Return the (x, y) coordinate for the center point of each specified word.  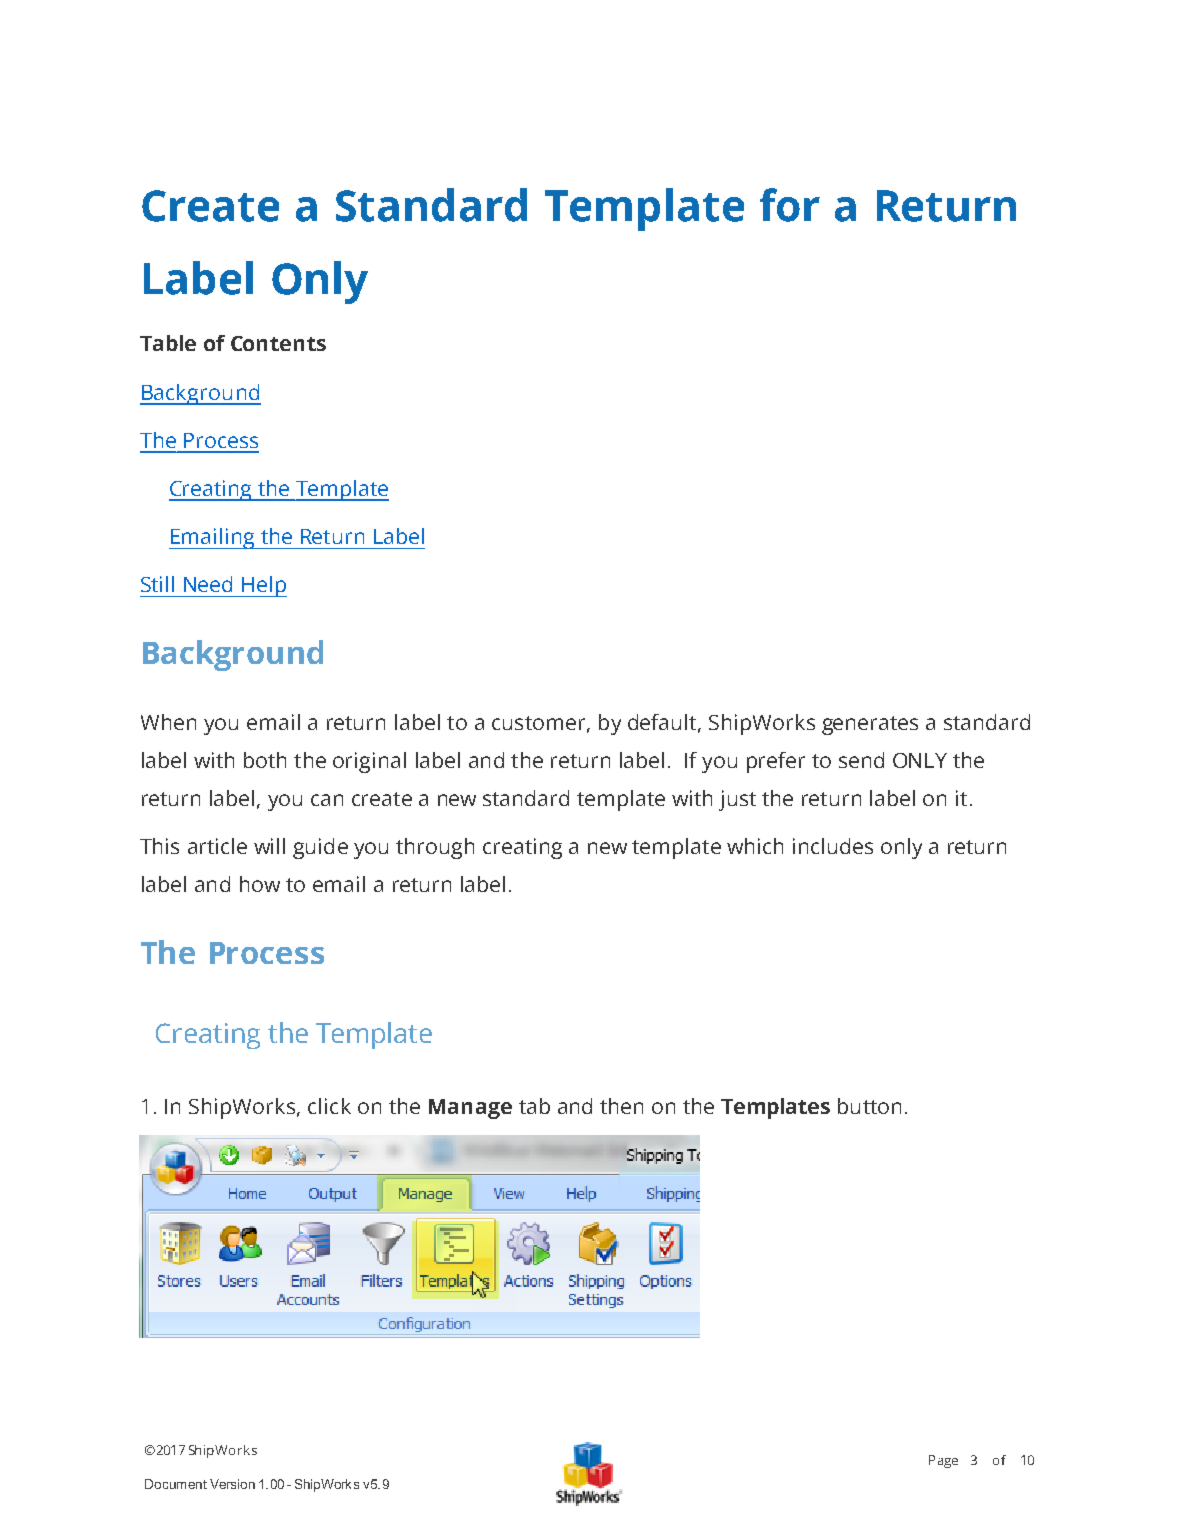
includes (833, 846)
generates (870, 725)
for (790, 205)
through (435, 848)
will (269, 846)
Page (943, 1461)
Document (176, 1484)
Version (232, 1484)
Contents (278, 343)
